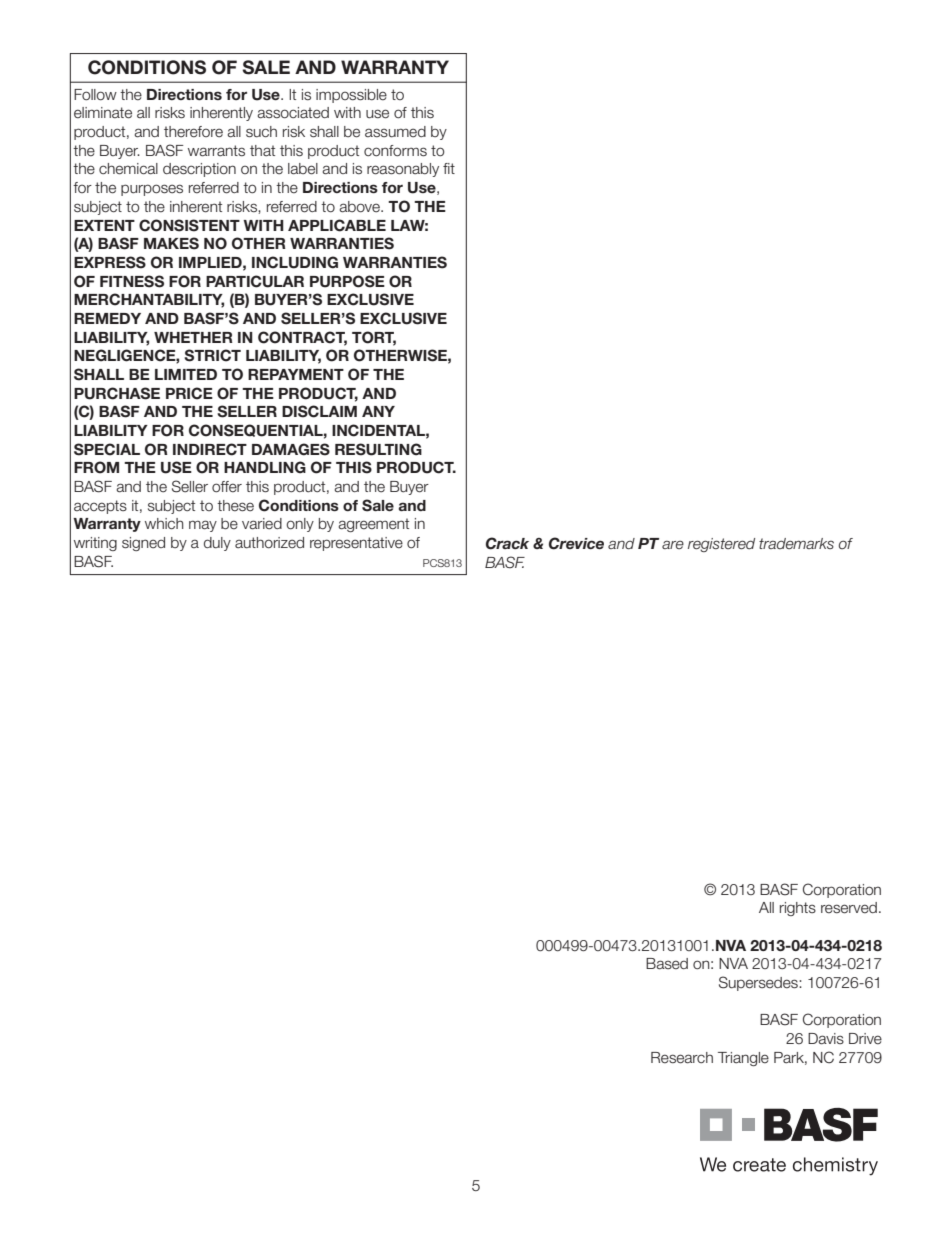  Describe the element at coordinates (721, 545) in the image. I see `registered` at that location.
